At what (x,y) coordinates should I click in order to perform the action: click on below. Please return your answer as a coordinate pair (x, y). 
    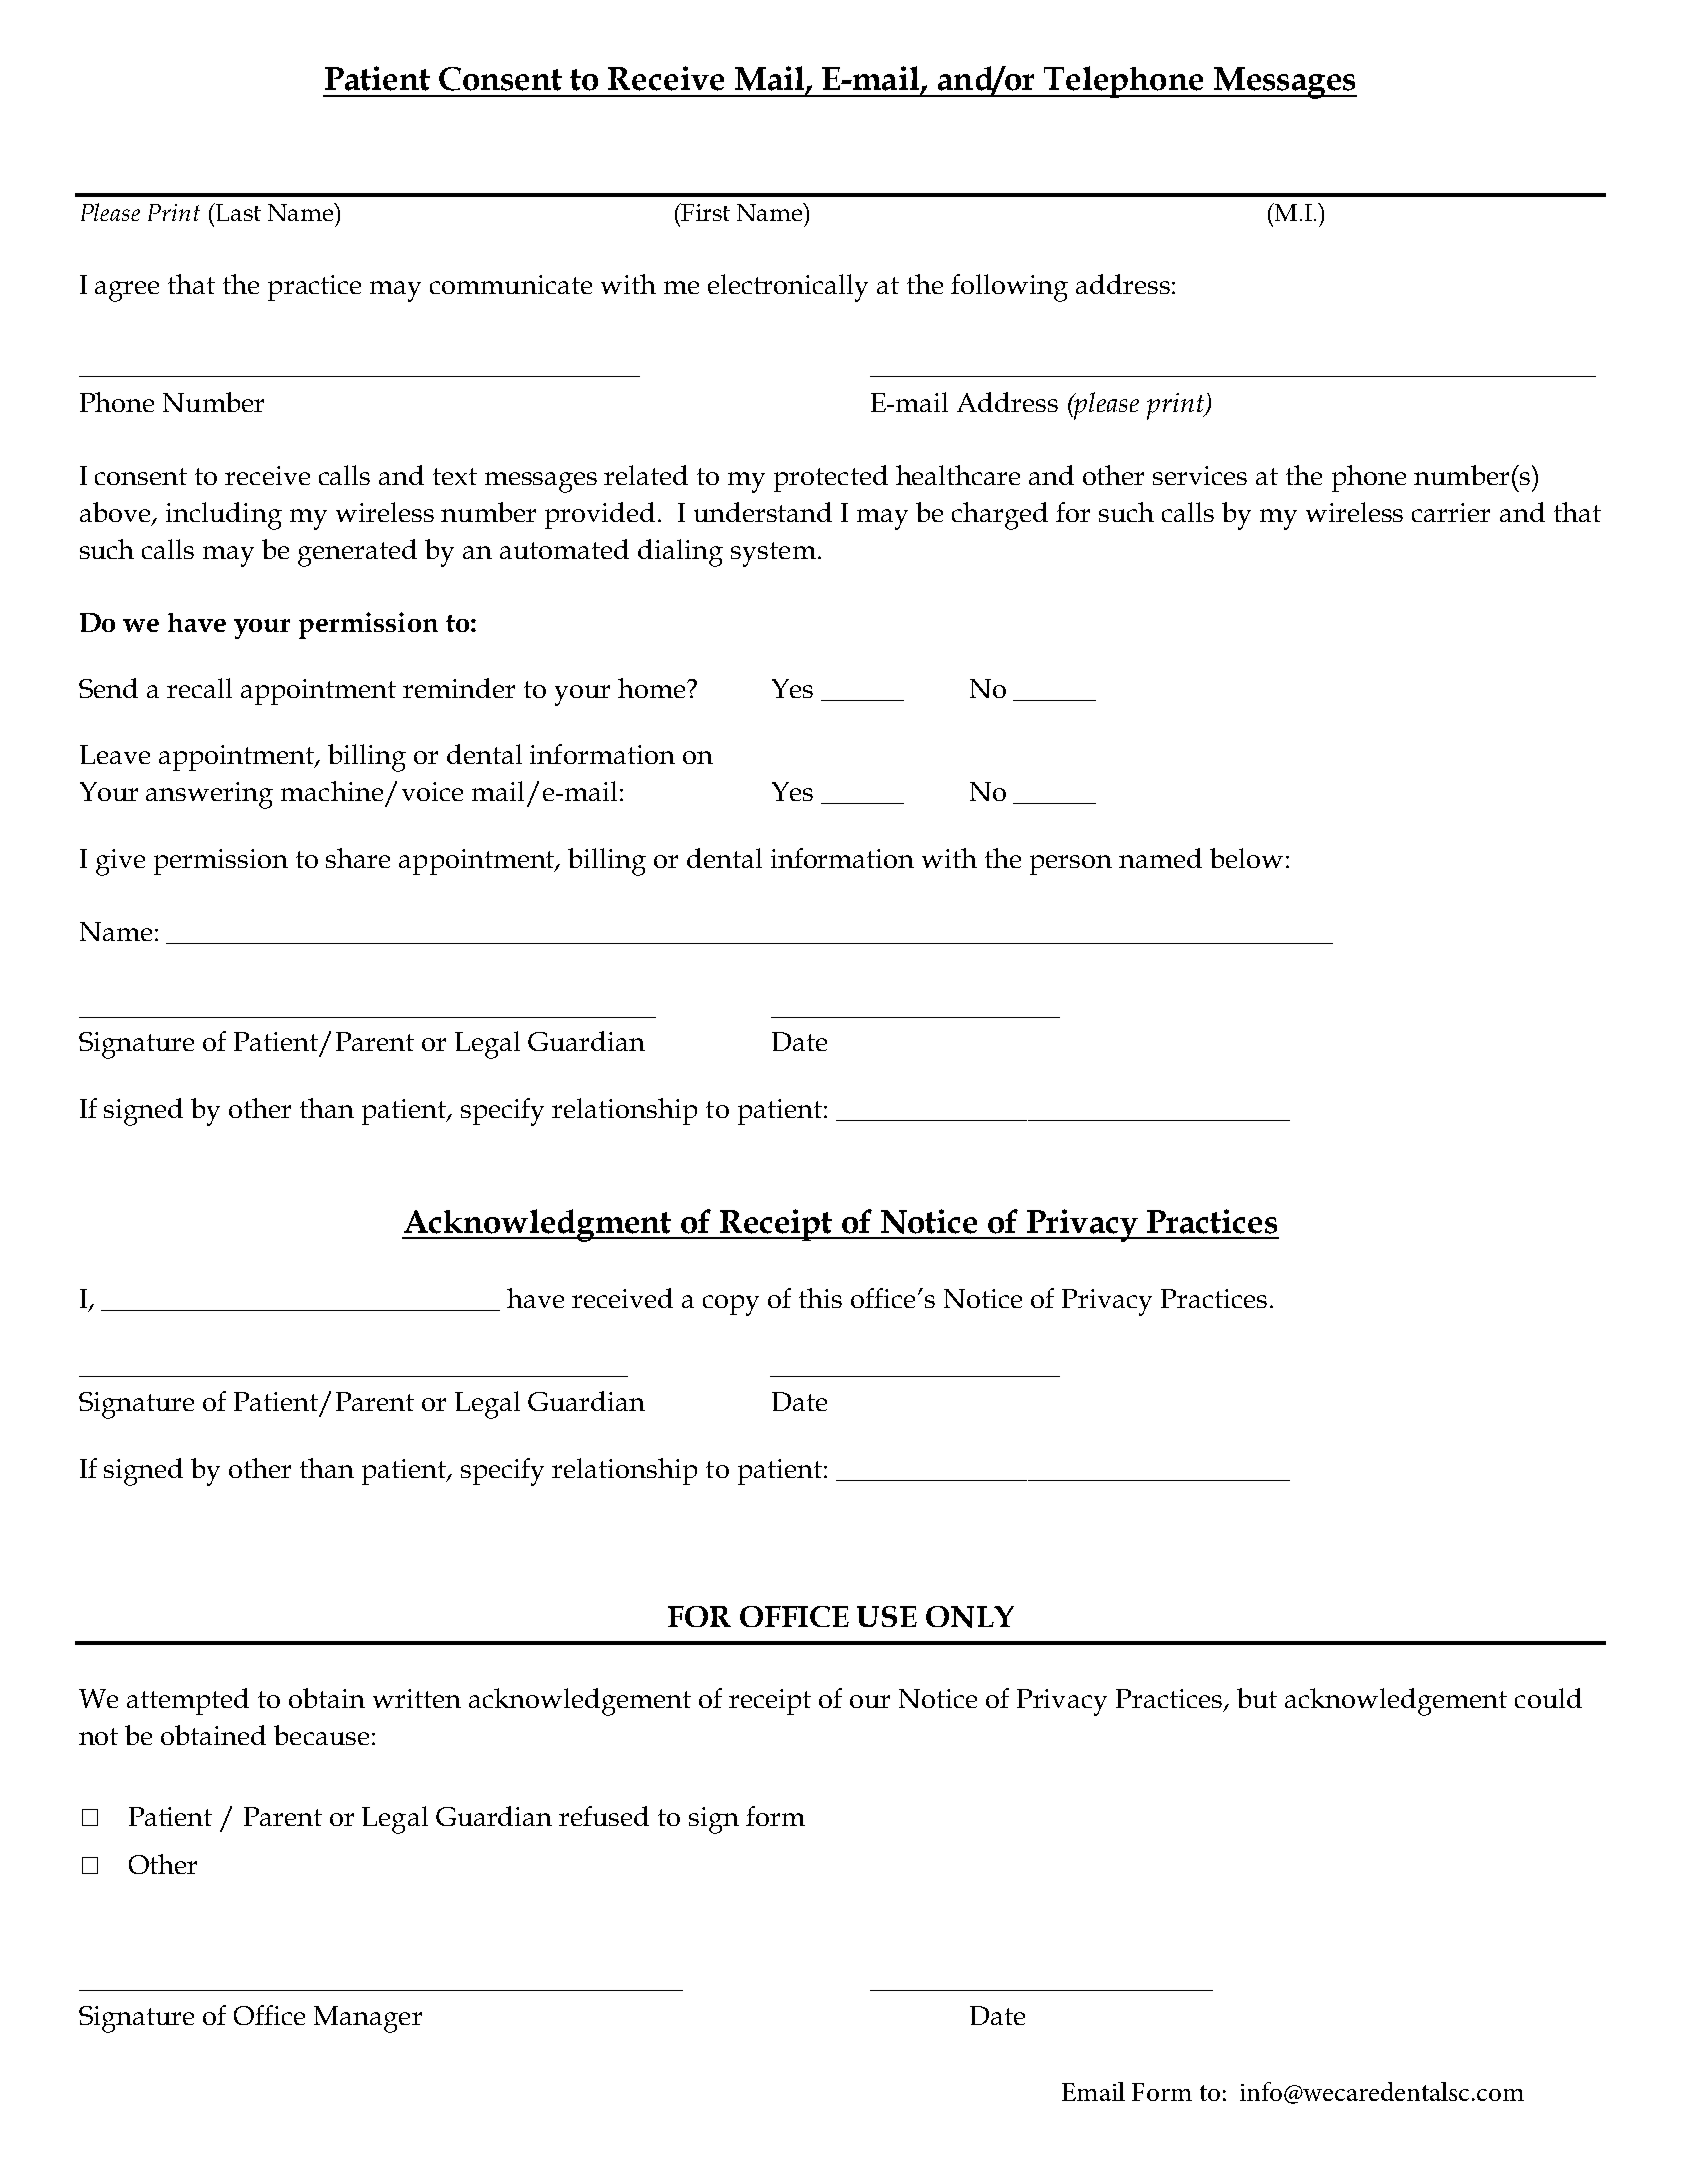
    Looking at the image, I should click on (1246, 858).
